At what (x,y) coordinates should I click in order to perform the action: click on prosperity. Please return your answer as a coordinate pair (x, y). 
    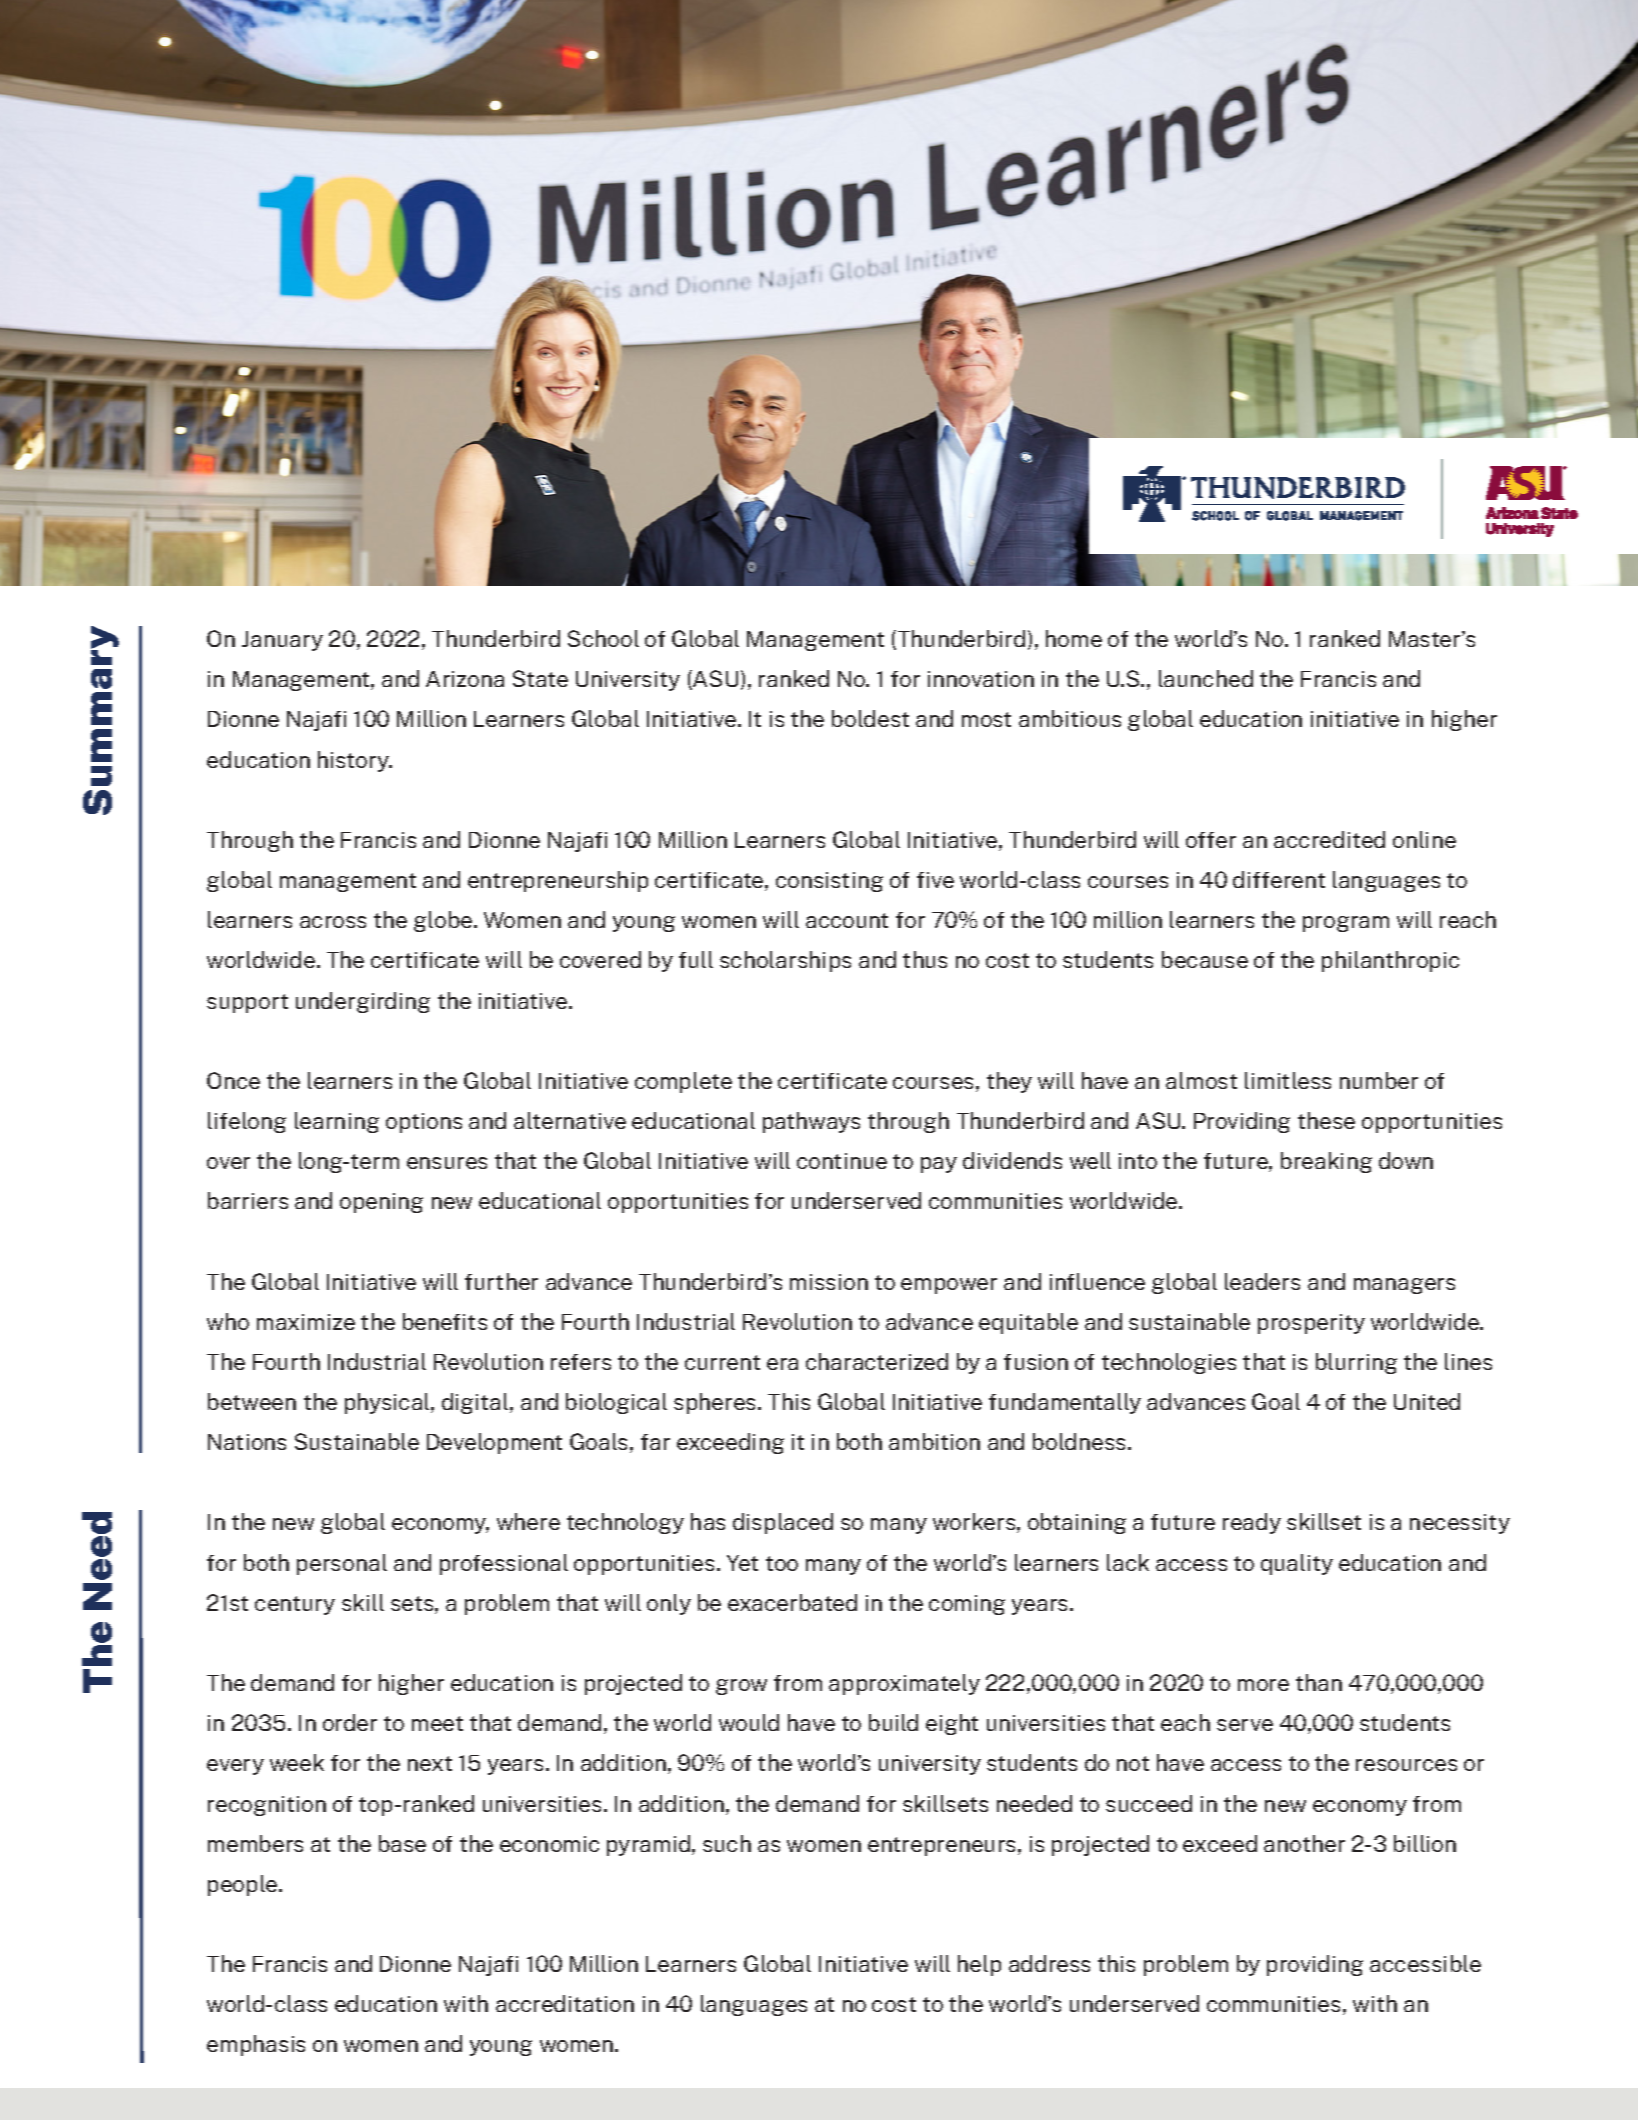
    Looking at the image, I should click on (1311, 1324).
